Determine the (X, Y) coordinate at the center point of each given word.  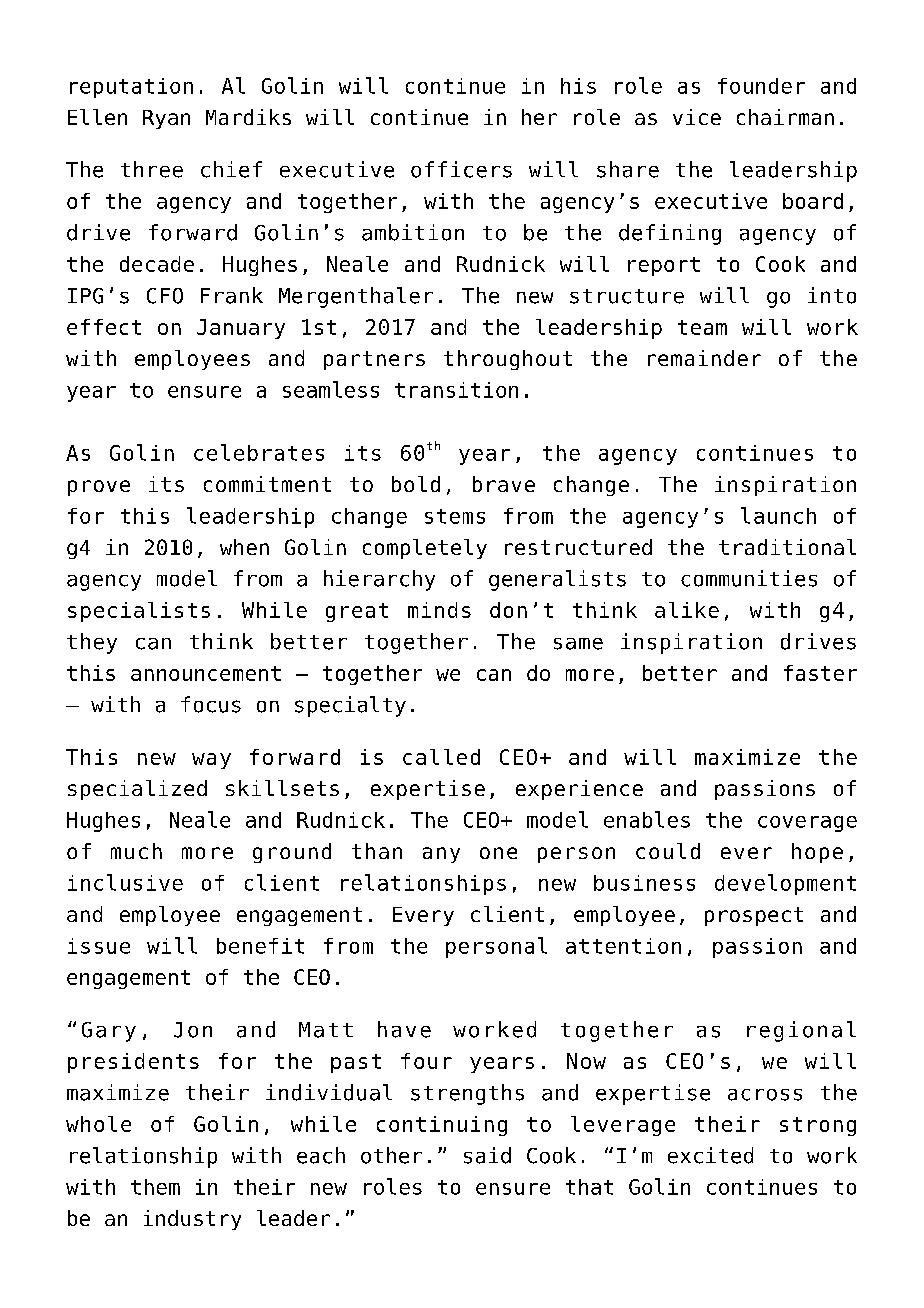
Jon (193, 1030)
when (244, 547)
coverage (807, 824)
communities (749, 578)
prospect (754, 916)
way (211, 761)
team (702, 327)
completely (425, 549)
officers (461, 169)
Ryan (166, 119)
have (404, 1029)
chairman (785, 117)
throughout (508, 360)
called (441, 757)
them (155, 1187)
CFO (165, 296)
